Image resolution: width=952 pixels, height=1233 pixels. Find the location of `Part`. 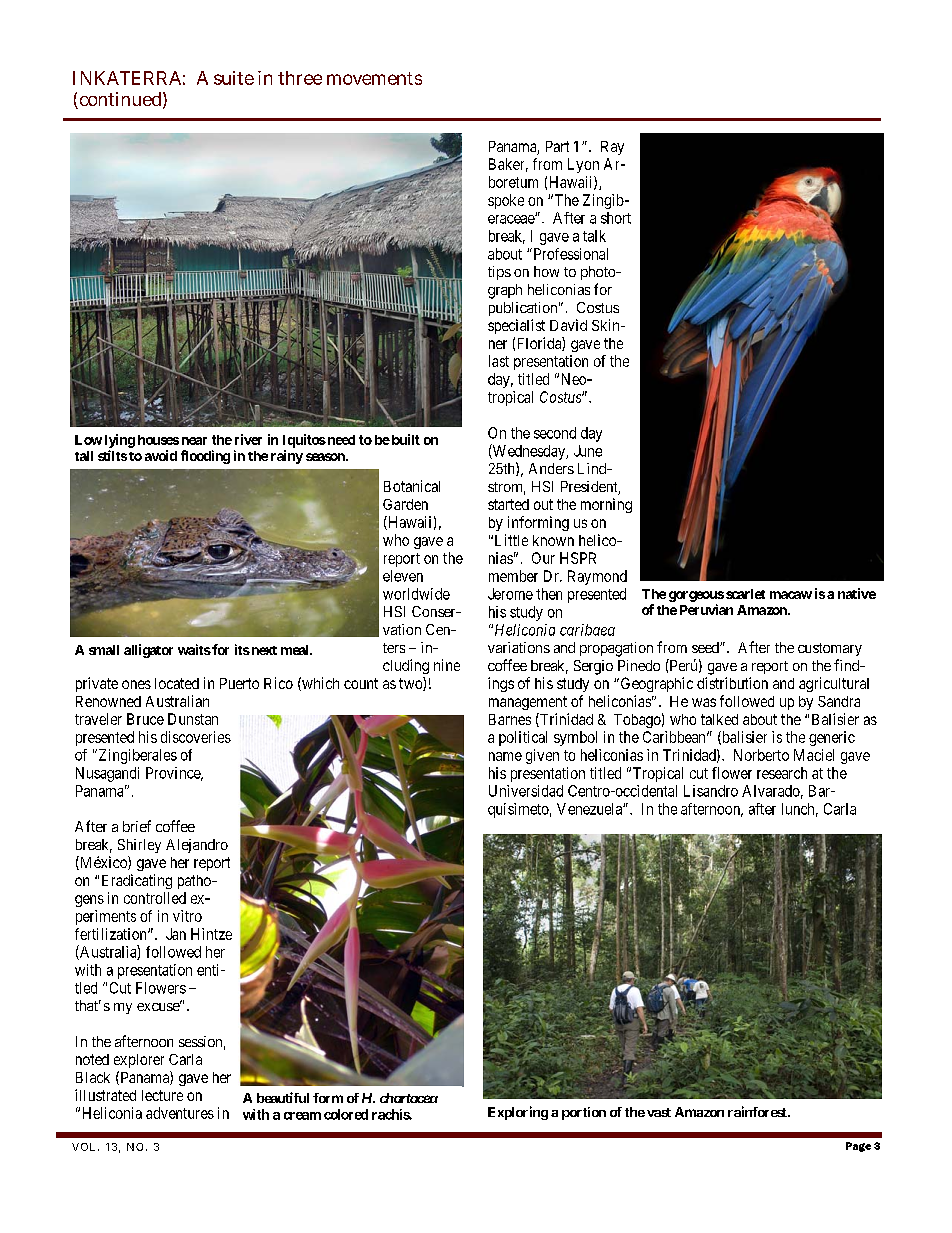

Part is located at coordinates (557, 146).
